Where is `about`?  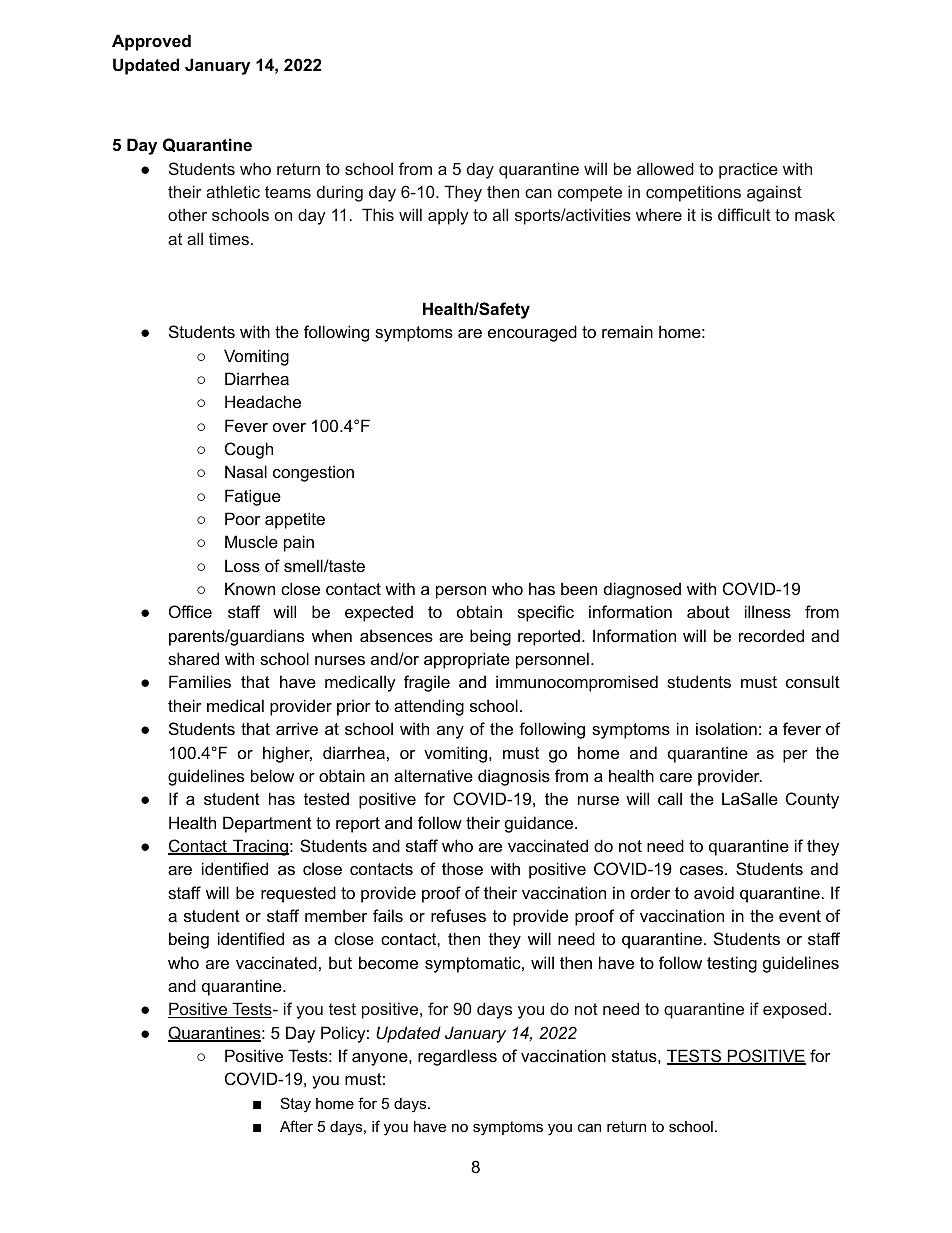
about is located at coordinates (708, 611).
